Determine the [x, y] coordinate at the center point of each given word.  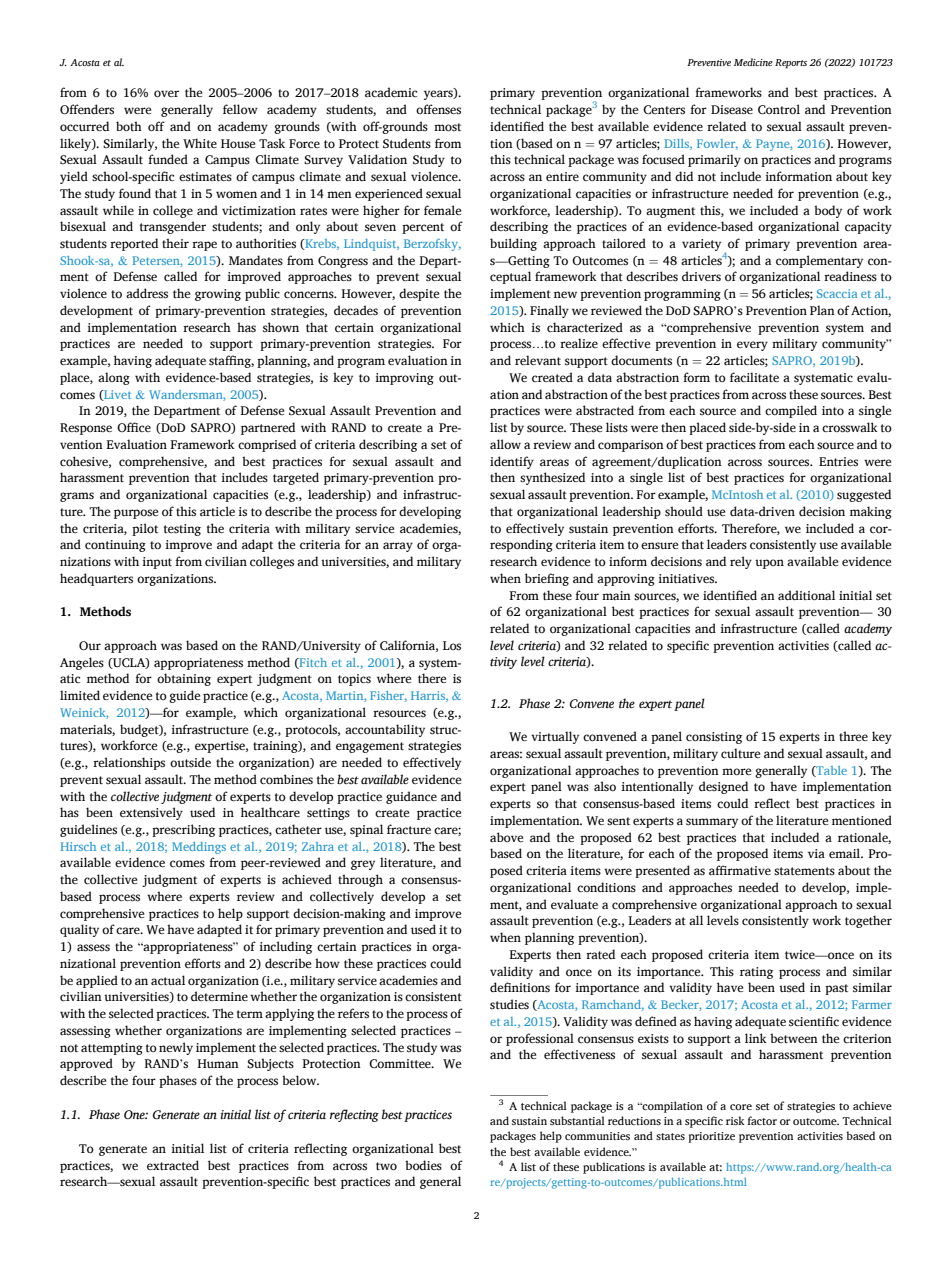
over [166, 94]
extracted [173, 1165]
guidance [411, 797]
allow [505, 444]
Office [134, 427]
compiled [791, 411]
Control [779, 109]
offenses [438, 109]
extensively [151, 813]
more [736, 771]
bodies [423, 1165]
